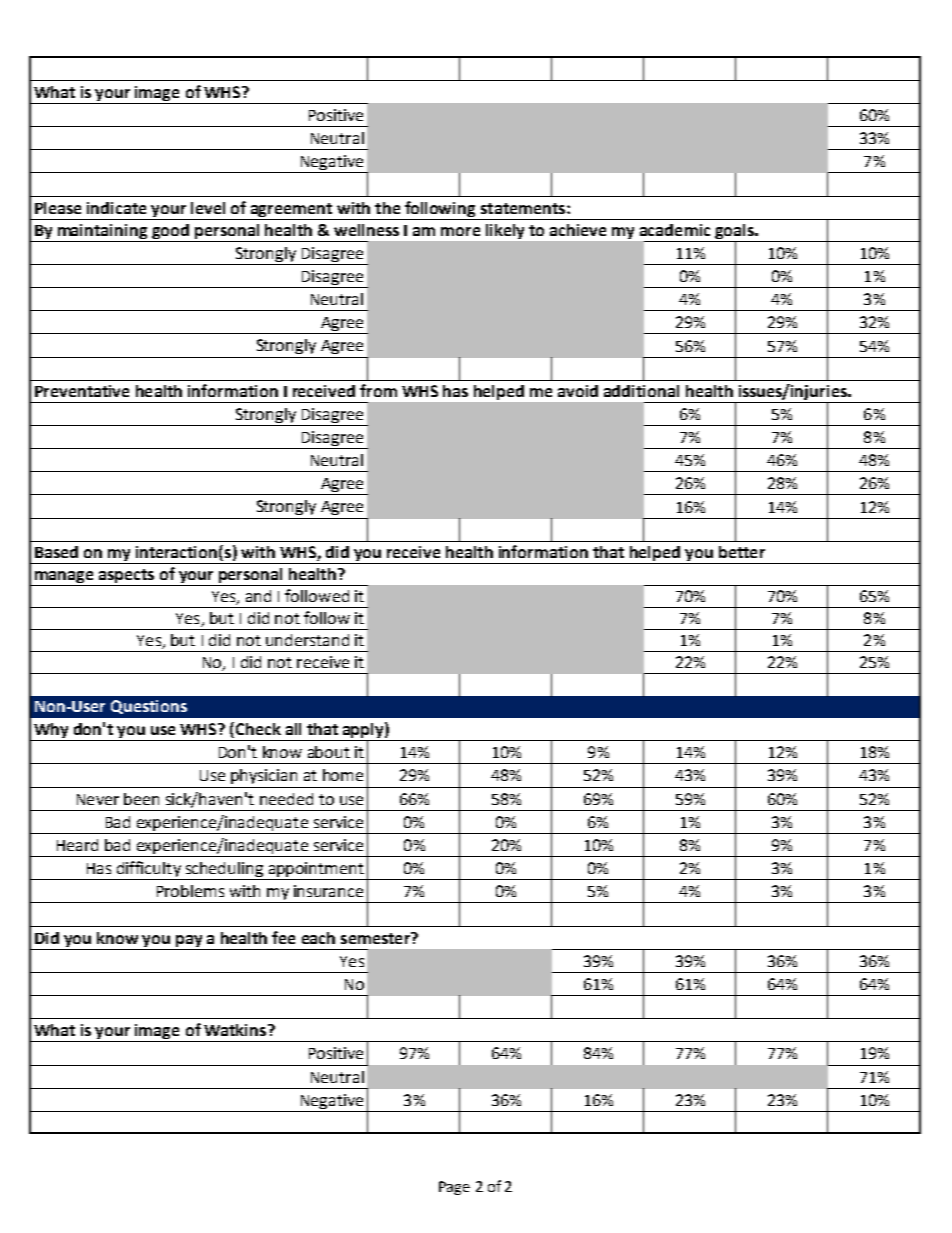 The width and height of the screenshot is (952, 1233). Describe the element at coordinates (149, 870) in the screenshot. I see `difficulty` at that location.
